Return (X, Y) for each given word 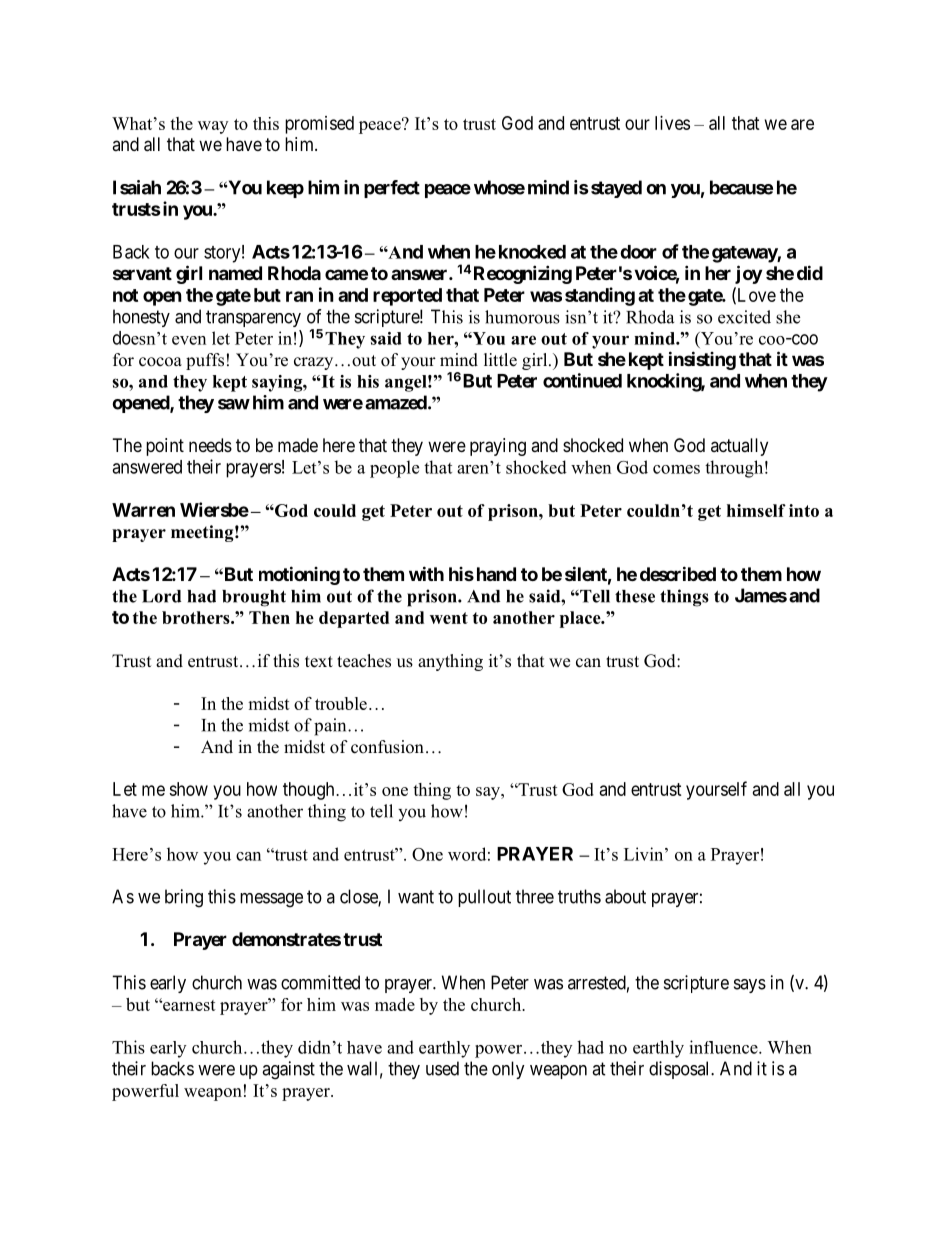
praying (498, 447)
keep (285, 189)
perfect (392, 189)
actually (739, 447)
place (581, 619)
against (288, 1070)
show (188, 789)
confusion (387, 747)
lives (672, 123)
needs (210, 445)
